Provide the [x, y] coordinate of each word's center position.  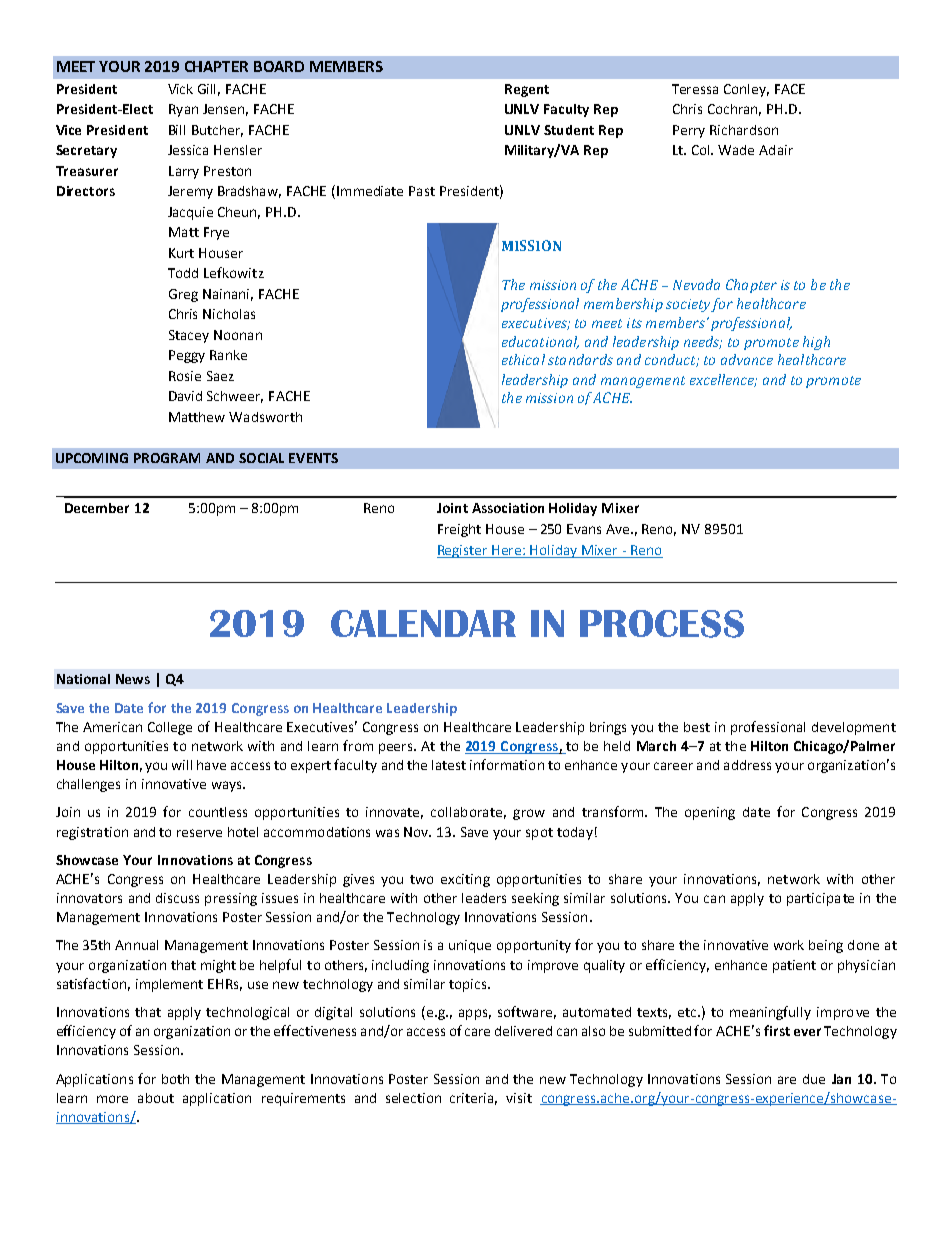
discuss [177, 898]
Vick [180, 89]
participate [820, 899]
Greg [183, 295]
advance [747, 359]
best [697, 727]
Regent [527, 90]
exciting [465, 880]
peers [397, 748]
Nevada [696, 284]
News [133, 679]
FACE [790, 89]
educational [540, 342]
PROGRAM [167, 458]
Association [508, 508]
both [175, 1079]
